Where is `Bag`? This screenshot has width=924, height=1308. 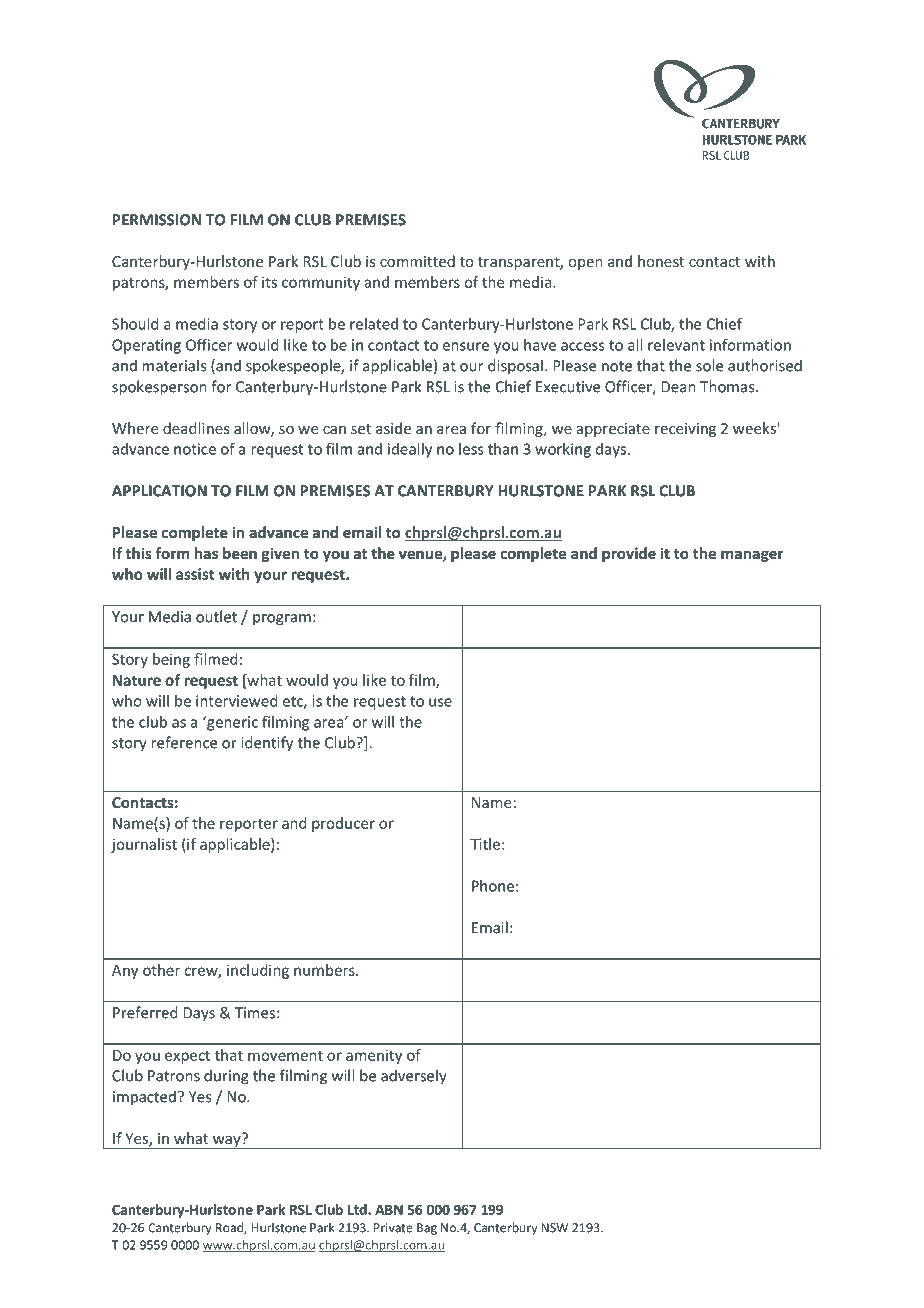
Bag is located at coordinates (427, 1229).
